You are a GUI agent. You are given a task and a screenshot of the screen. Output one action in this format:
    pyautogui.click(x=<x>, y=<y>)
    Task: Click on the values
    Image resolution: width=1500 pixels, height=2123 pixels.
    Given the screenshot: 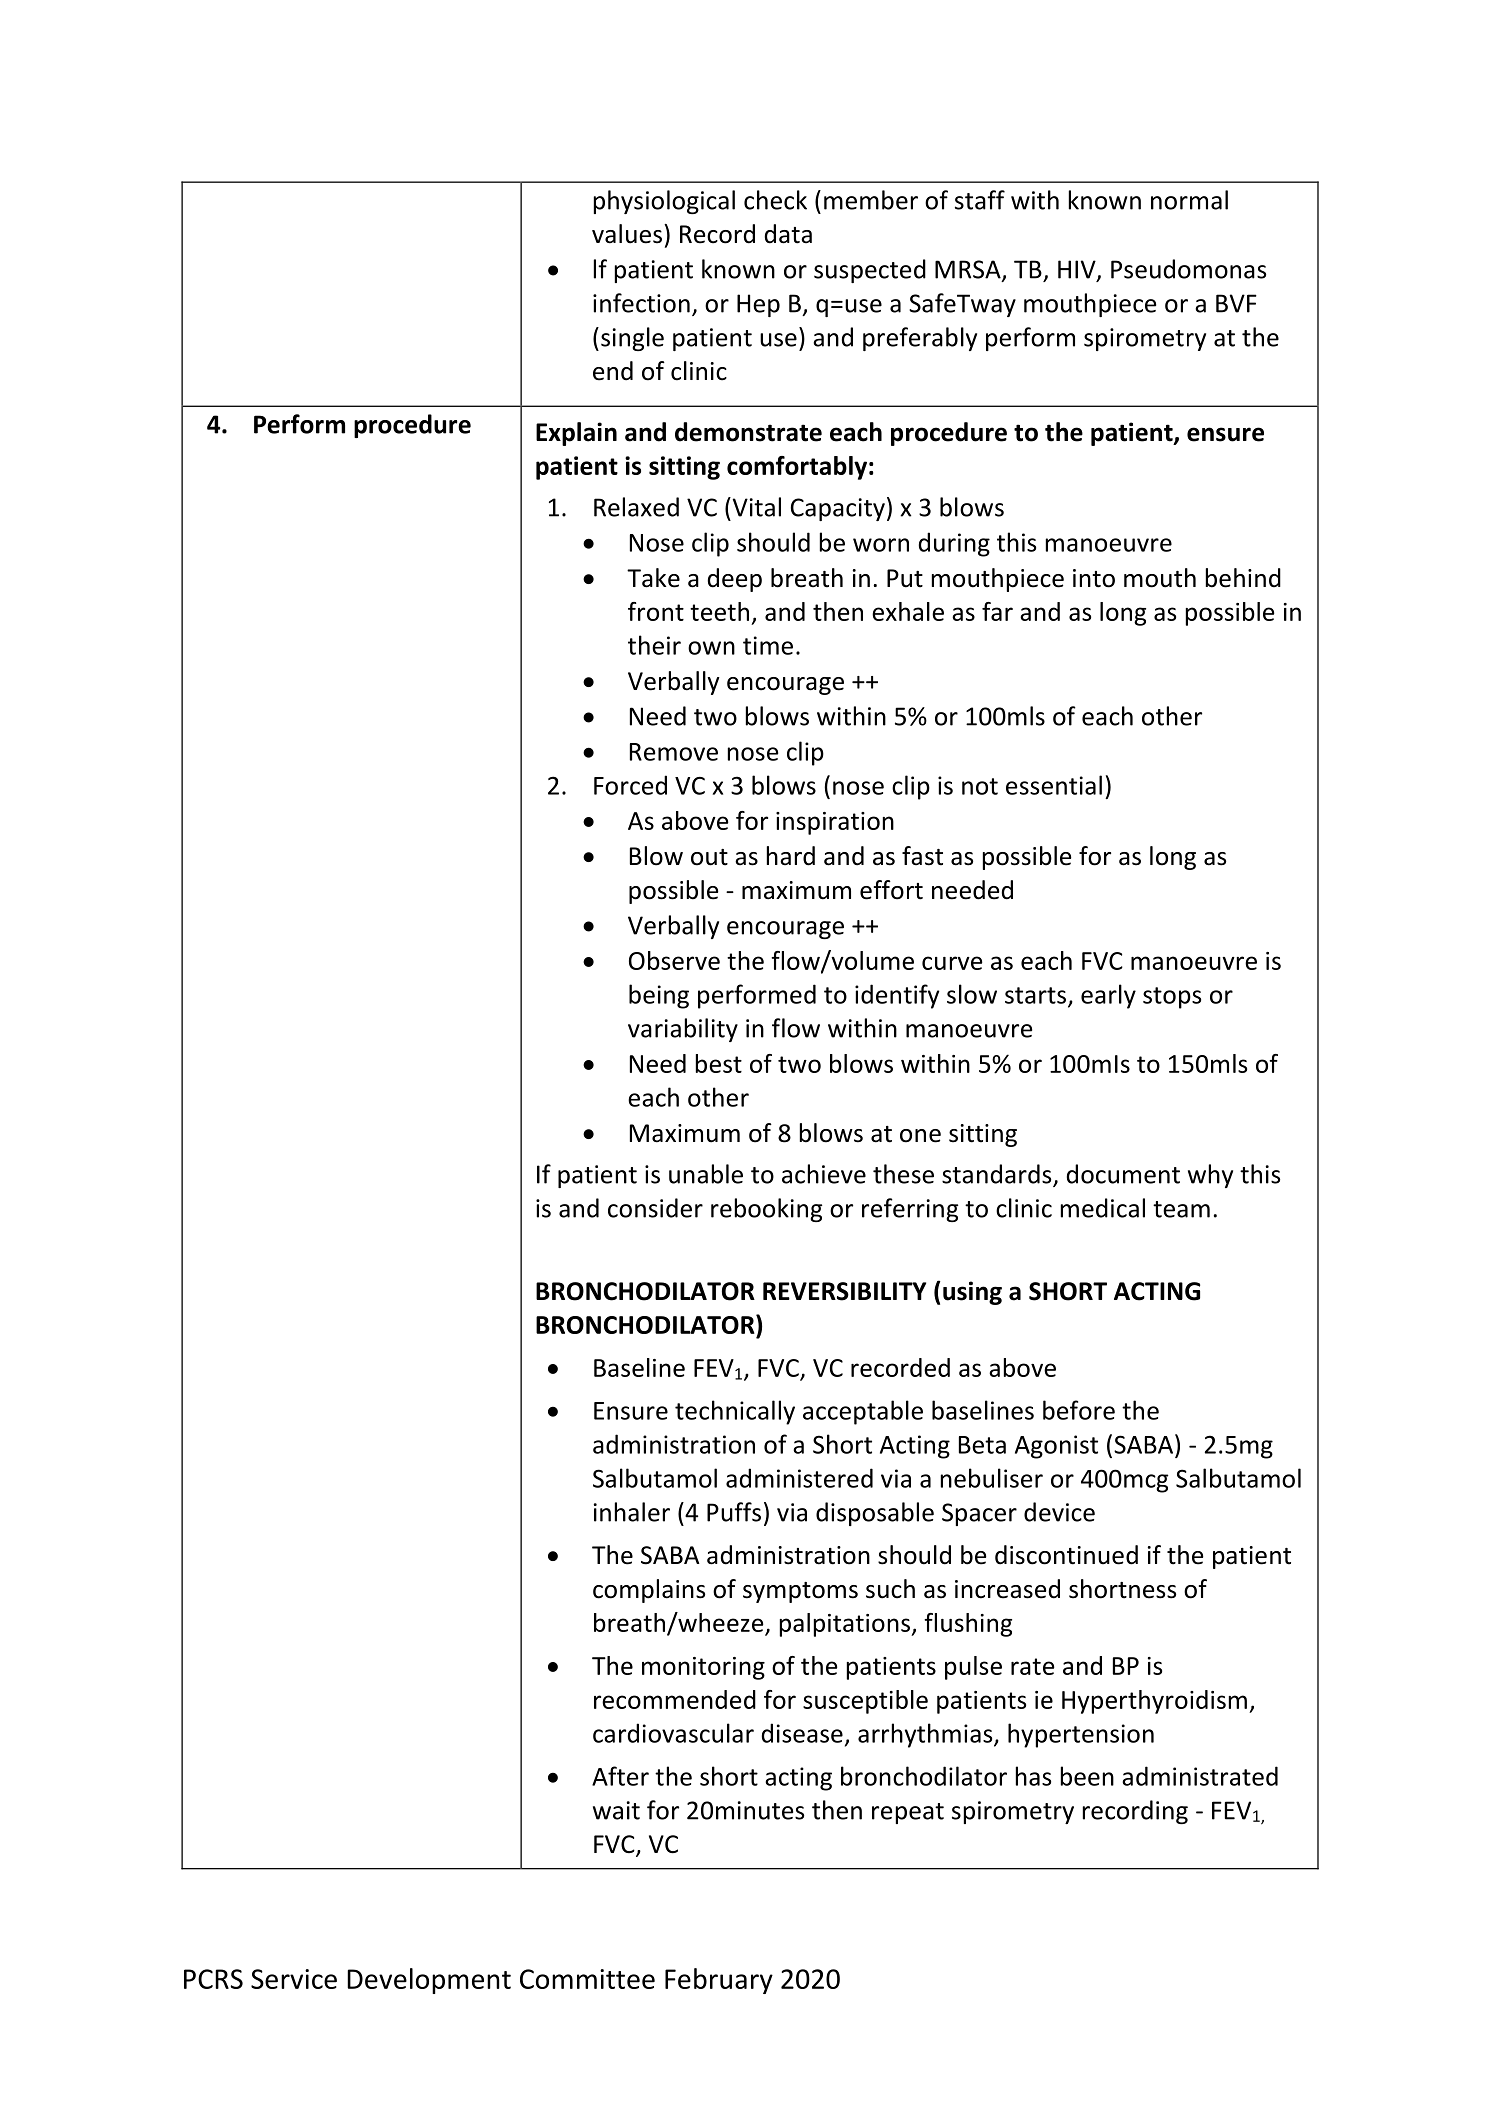 What is the action you would take?
    pyautogui.click(x=627, y=234)
